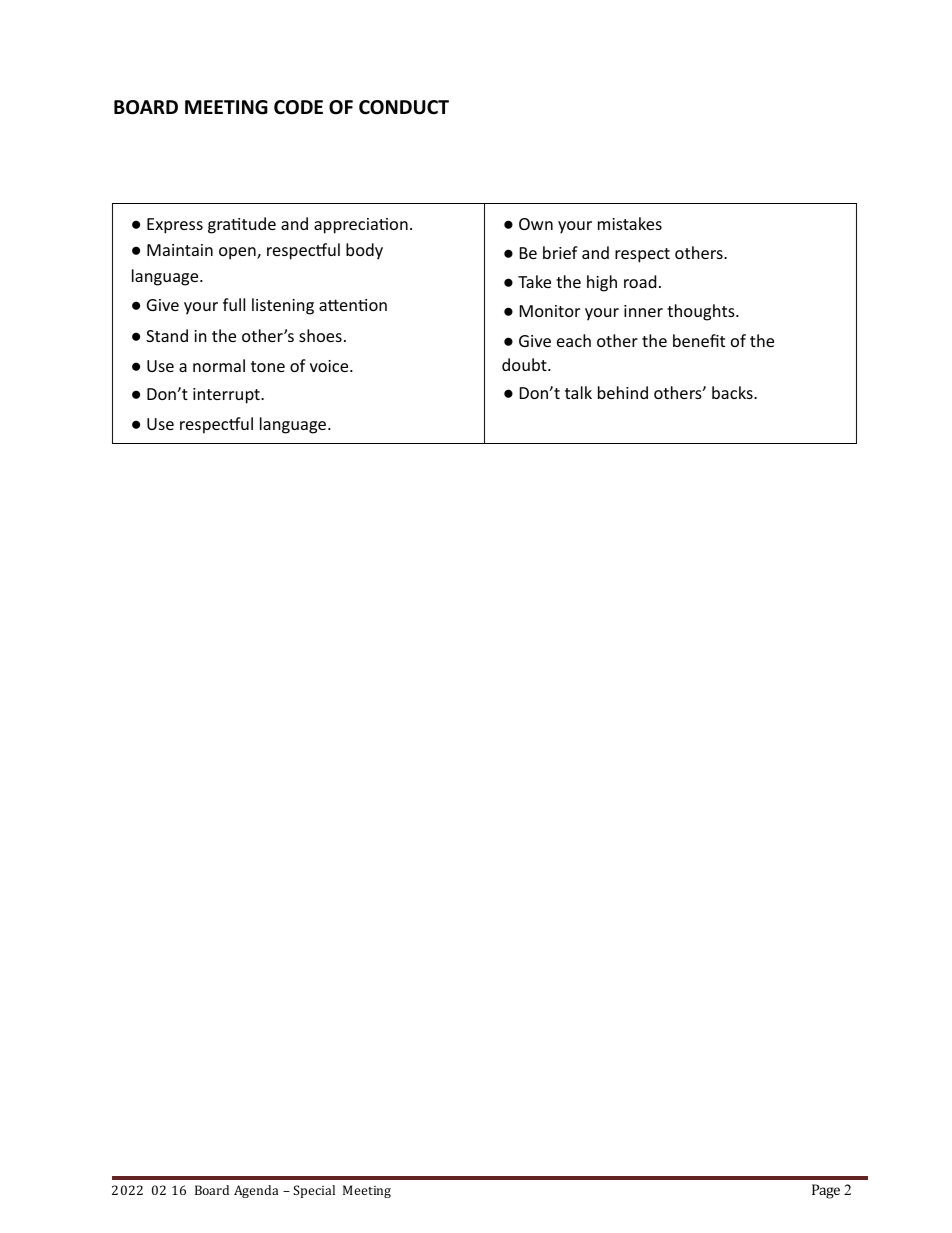  Describe the element at coordinates (227, 396) in the document. I see `interrupt` at that location.
